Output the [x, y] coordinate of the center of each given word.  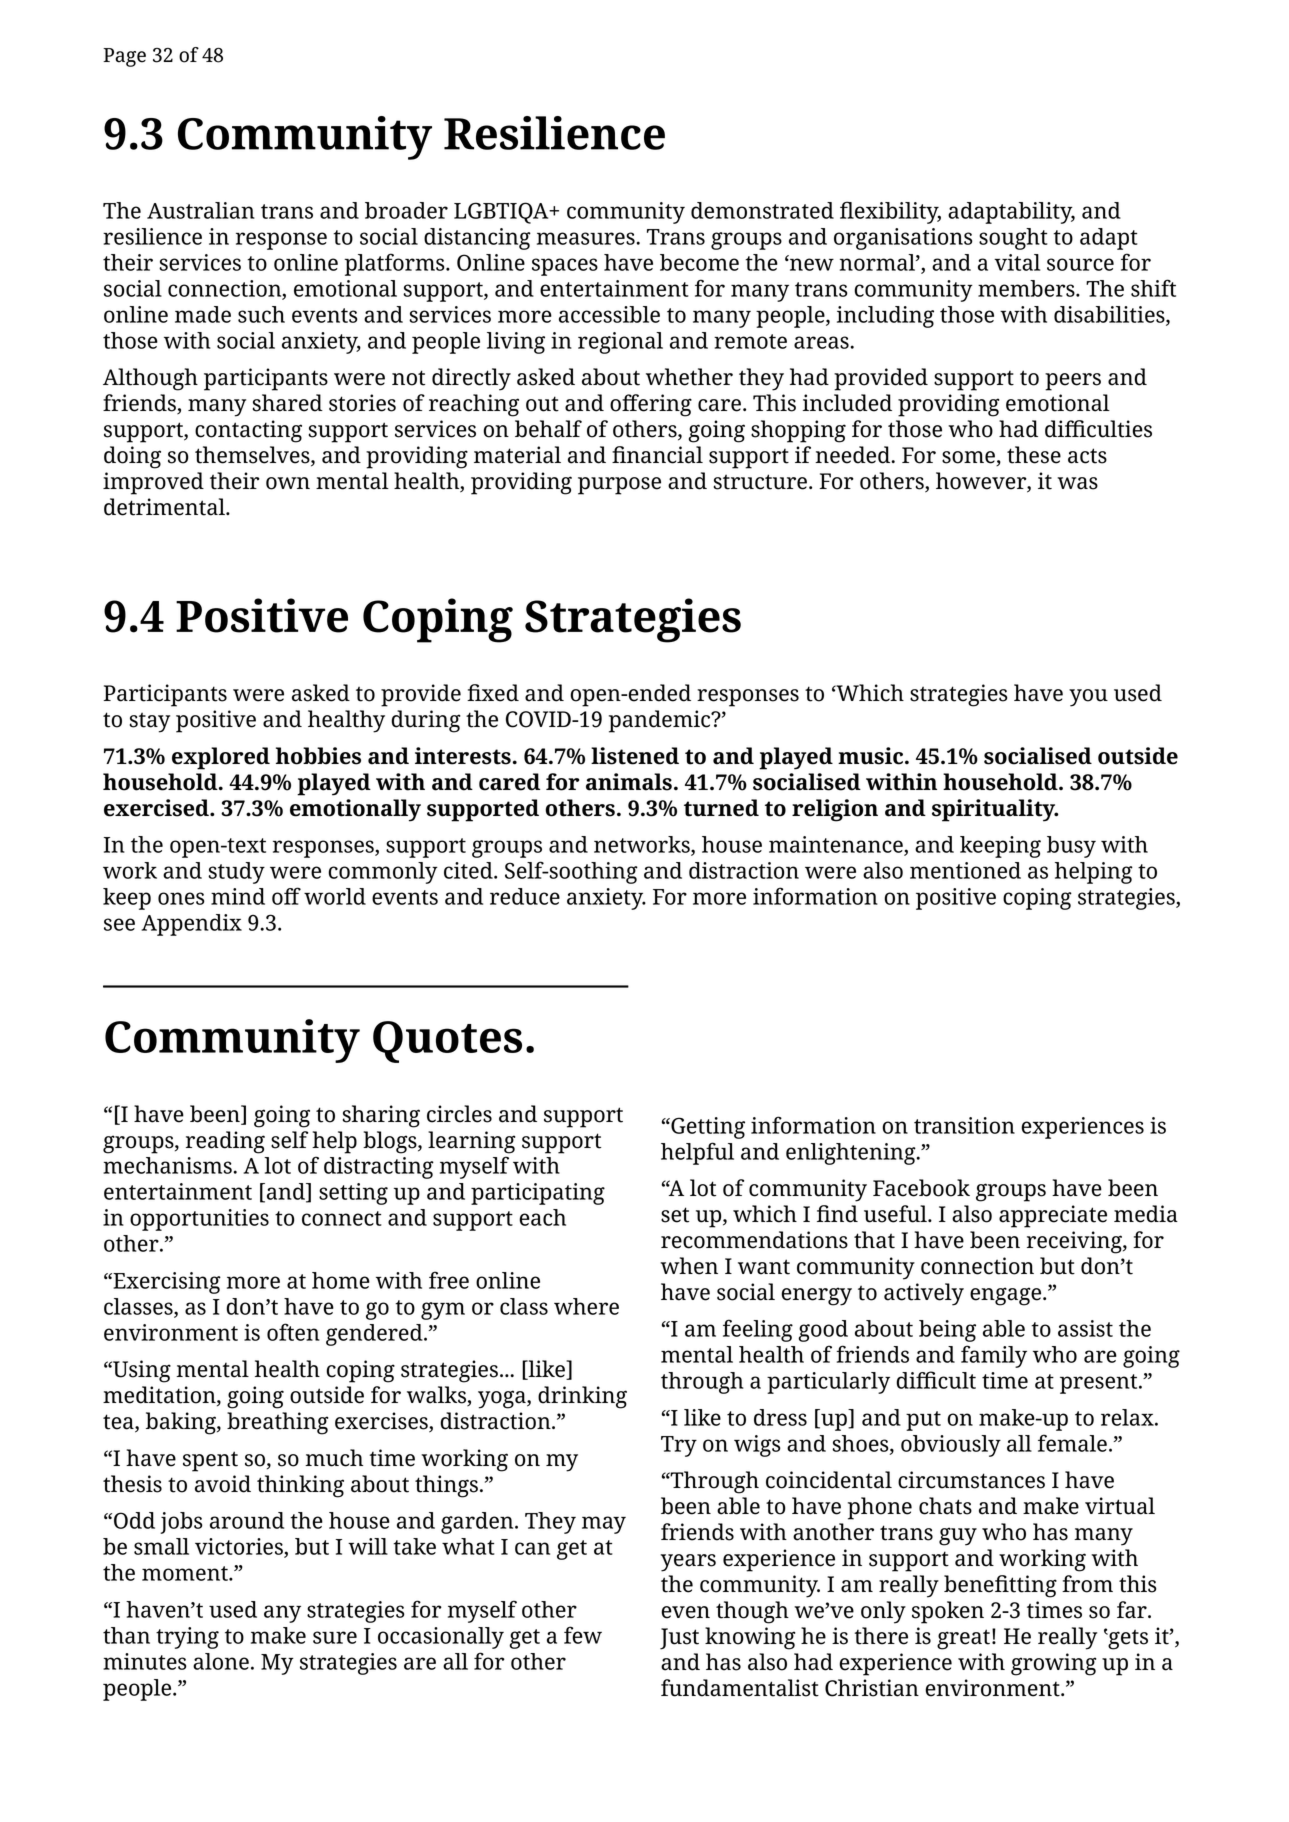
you [1088, 698]
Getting [707, 1128]
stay [150, 722]
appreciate [1053, 1216]
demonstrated [762, 210]
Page [124, 57]
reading [225, 1142]
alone [221, 1661]
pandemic [661, 721]
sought [1013, 239]
